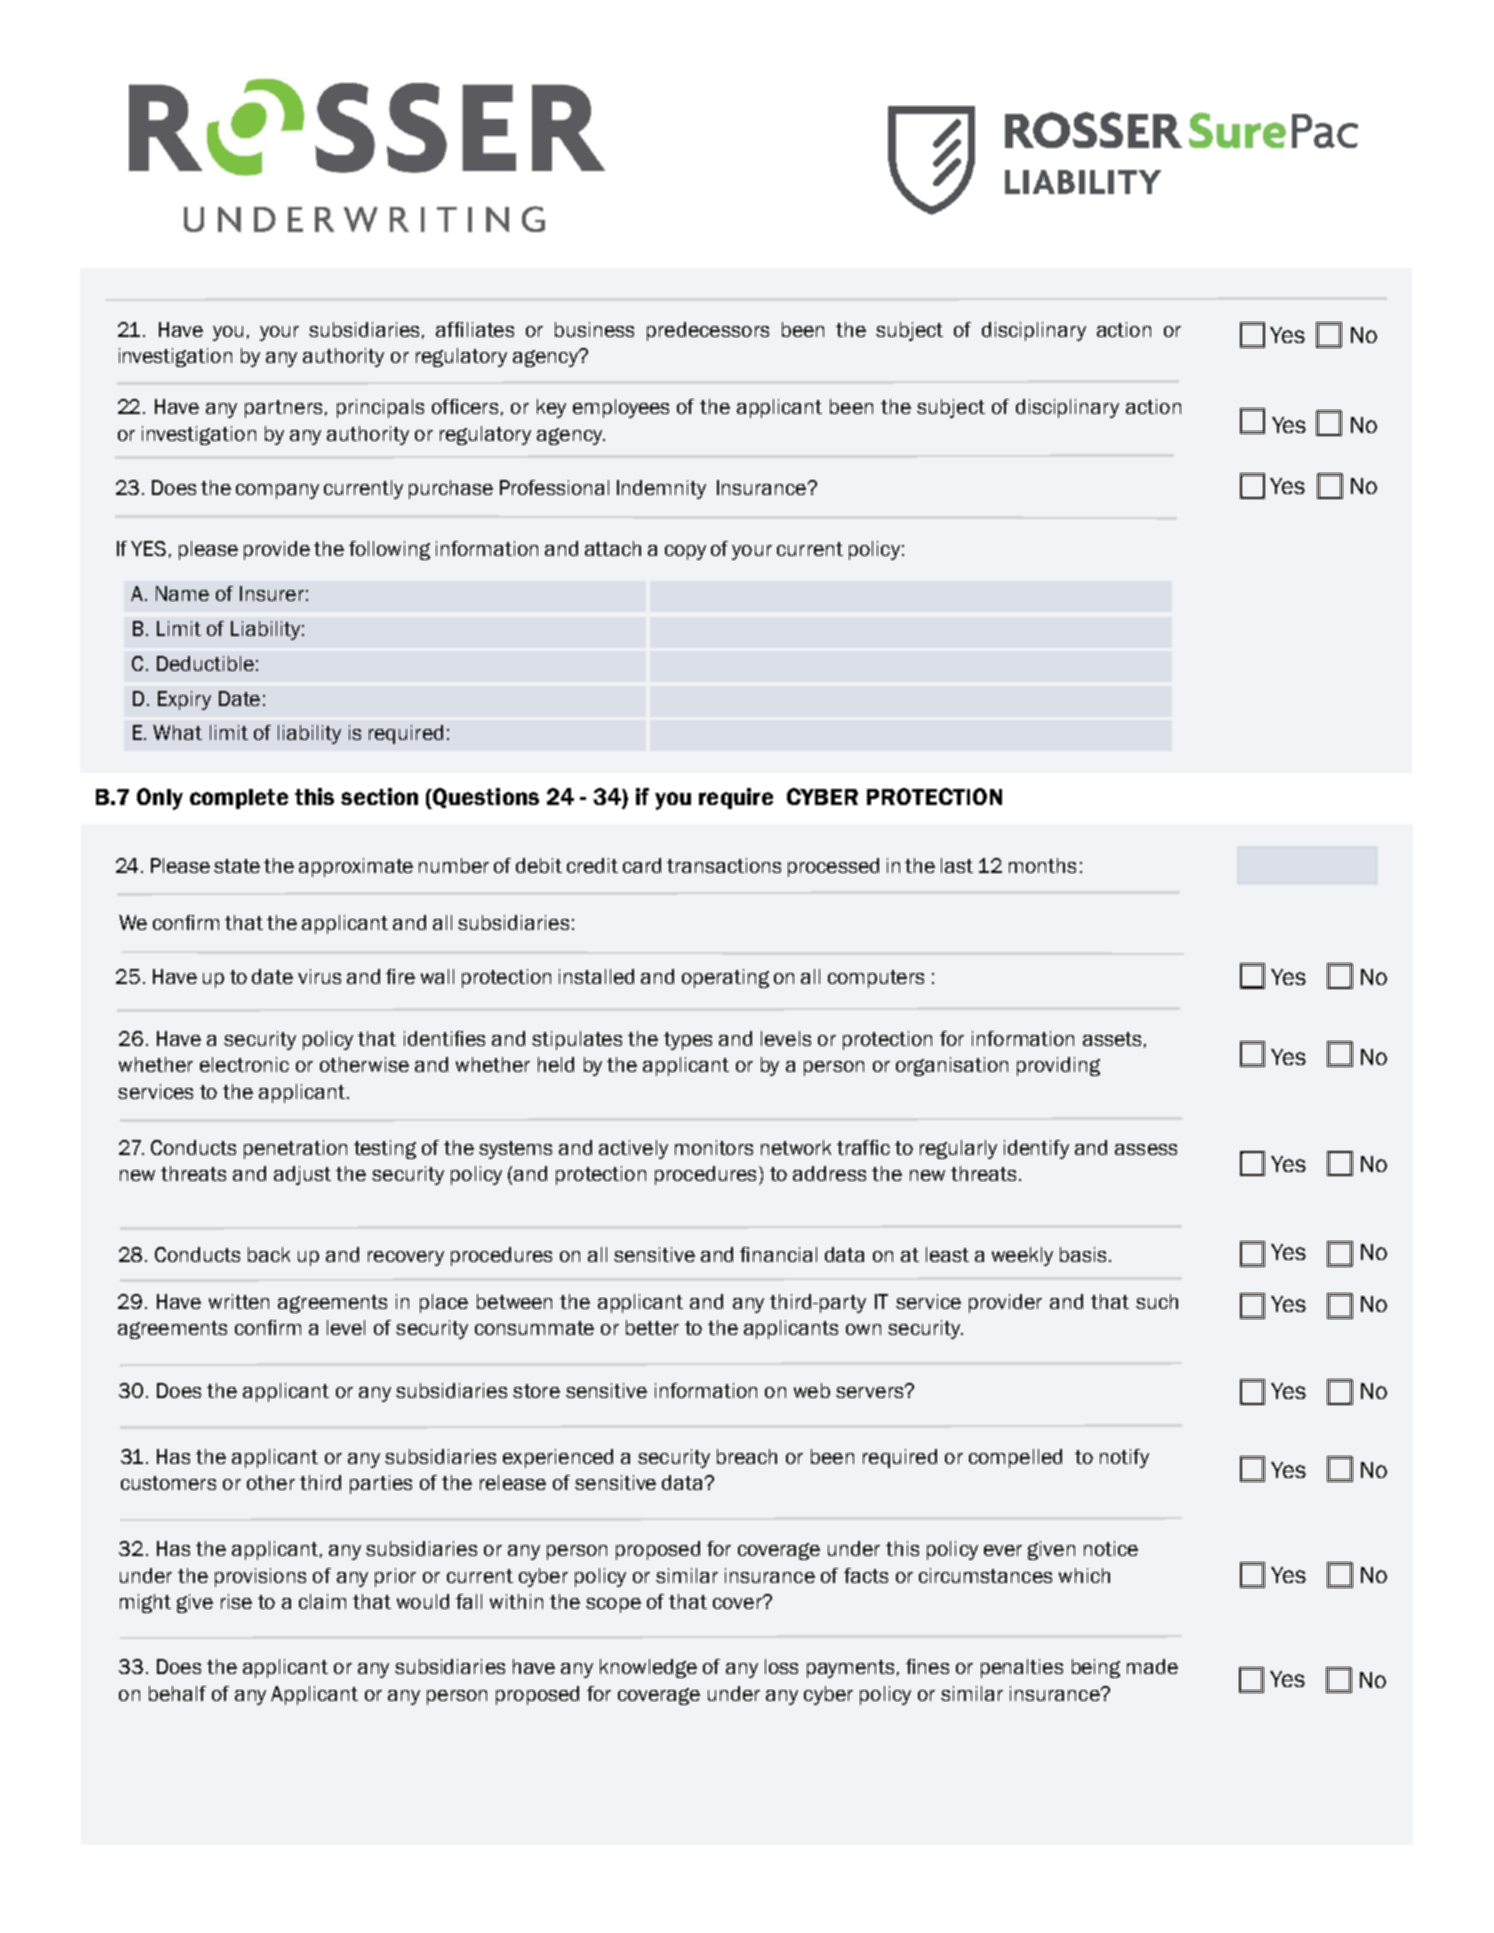 The height and width of the screenshot is (1933, 1494). What do you see at coordinates (239, 799) in the screenshot?
I see `complete` at bounding box center [239, 799].
